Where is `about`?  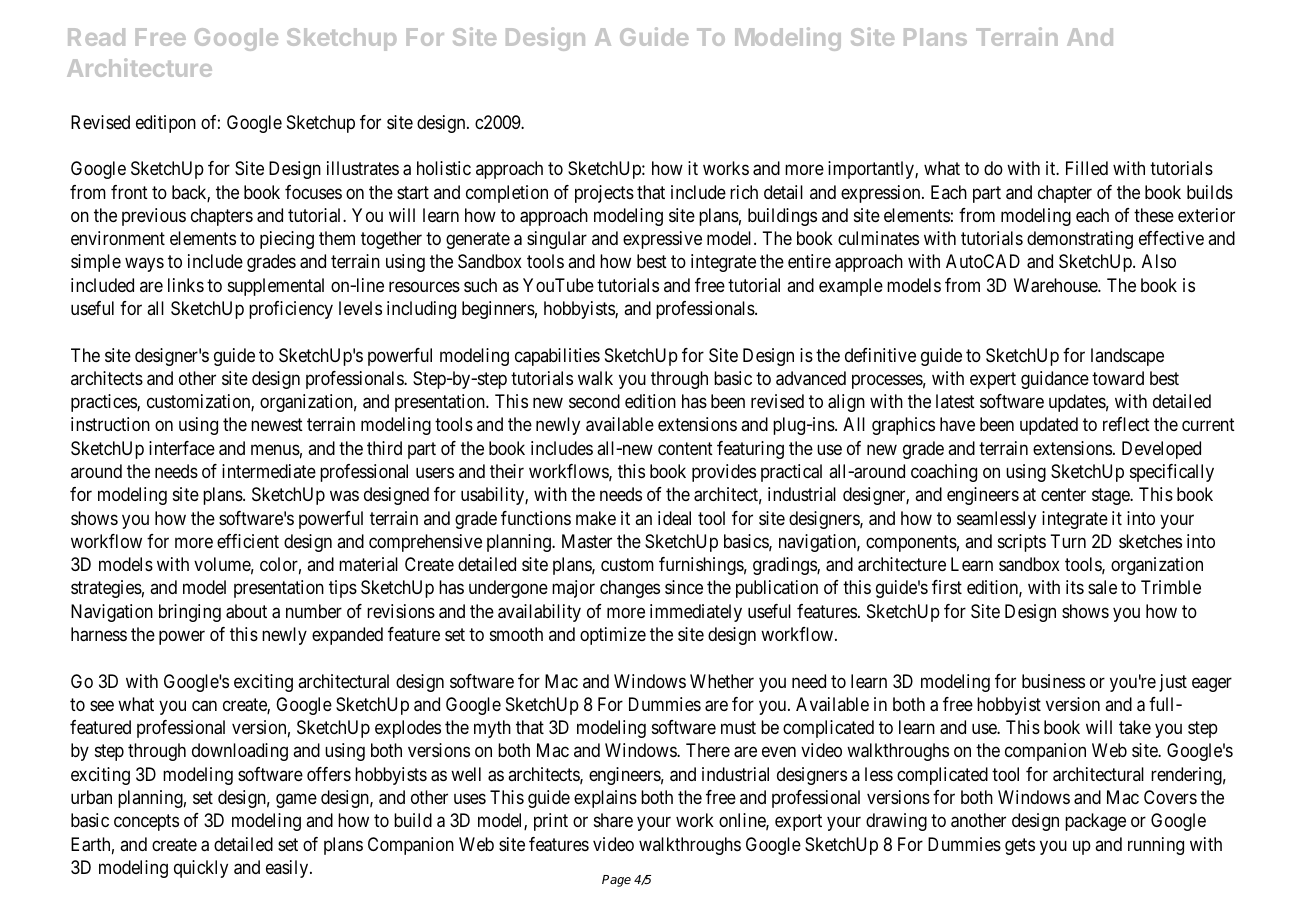 about is located at coordinates (246, 611).
